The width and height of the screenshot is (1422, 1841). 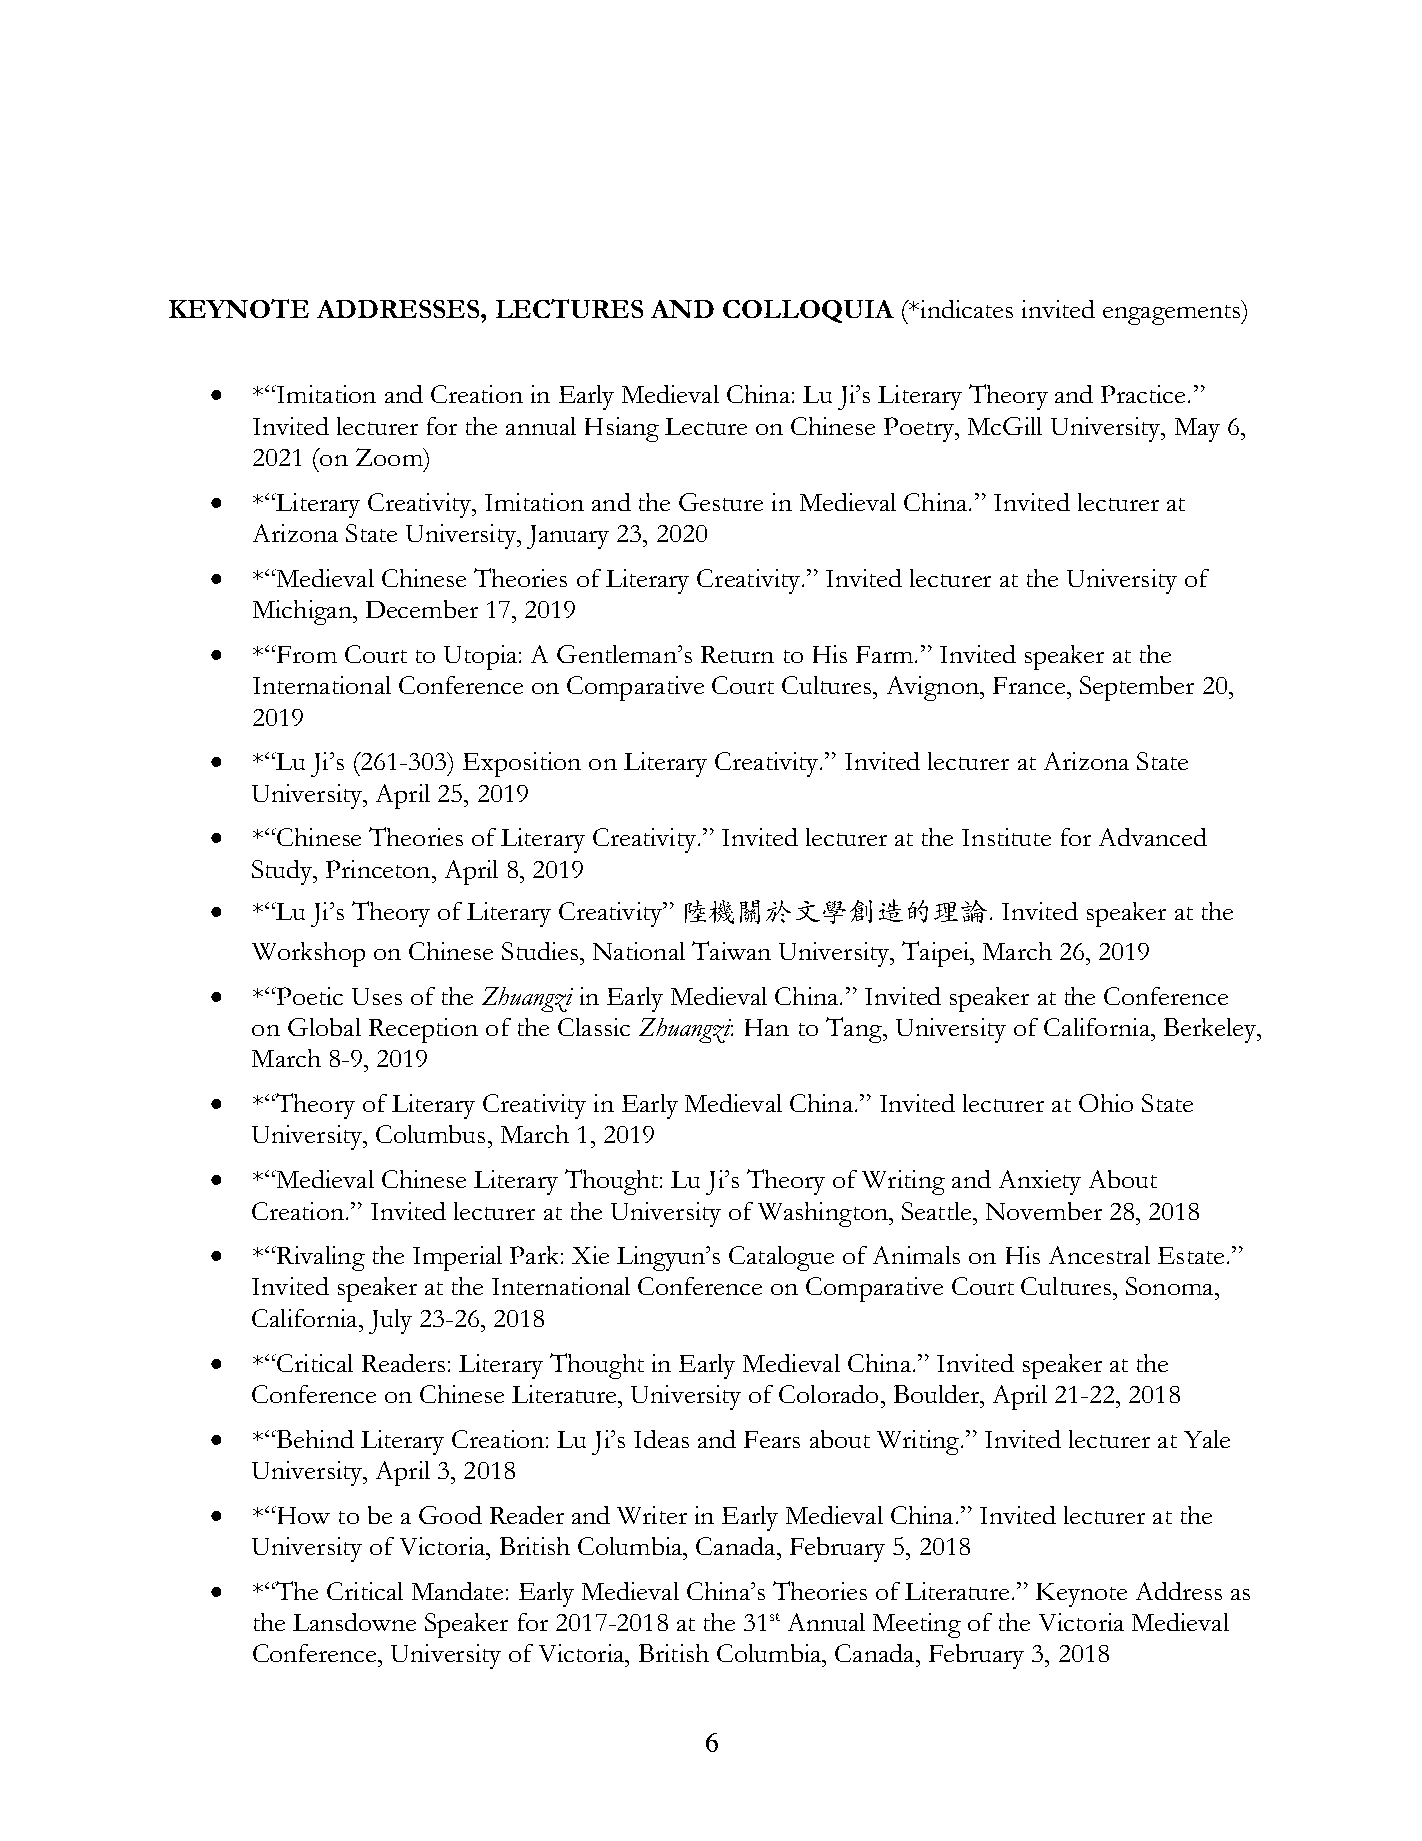 I want to click on Poetry, so click(x=920, y=429).
